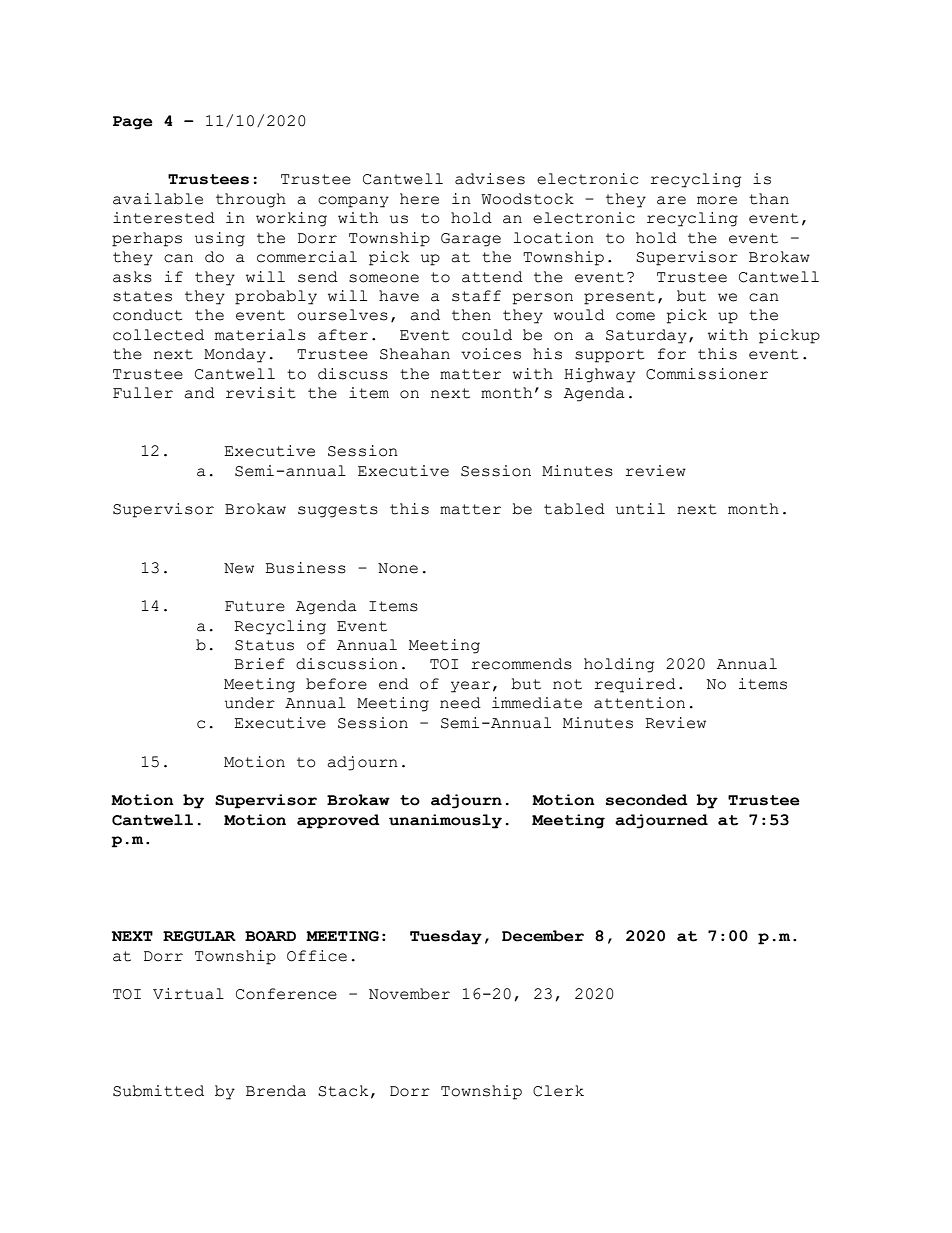 The width and height of the screenshot is (952, 1233). What do you see at coordinates (635, 685) in the screenshot?
I see `required` at bounding box center [635, 685].
